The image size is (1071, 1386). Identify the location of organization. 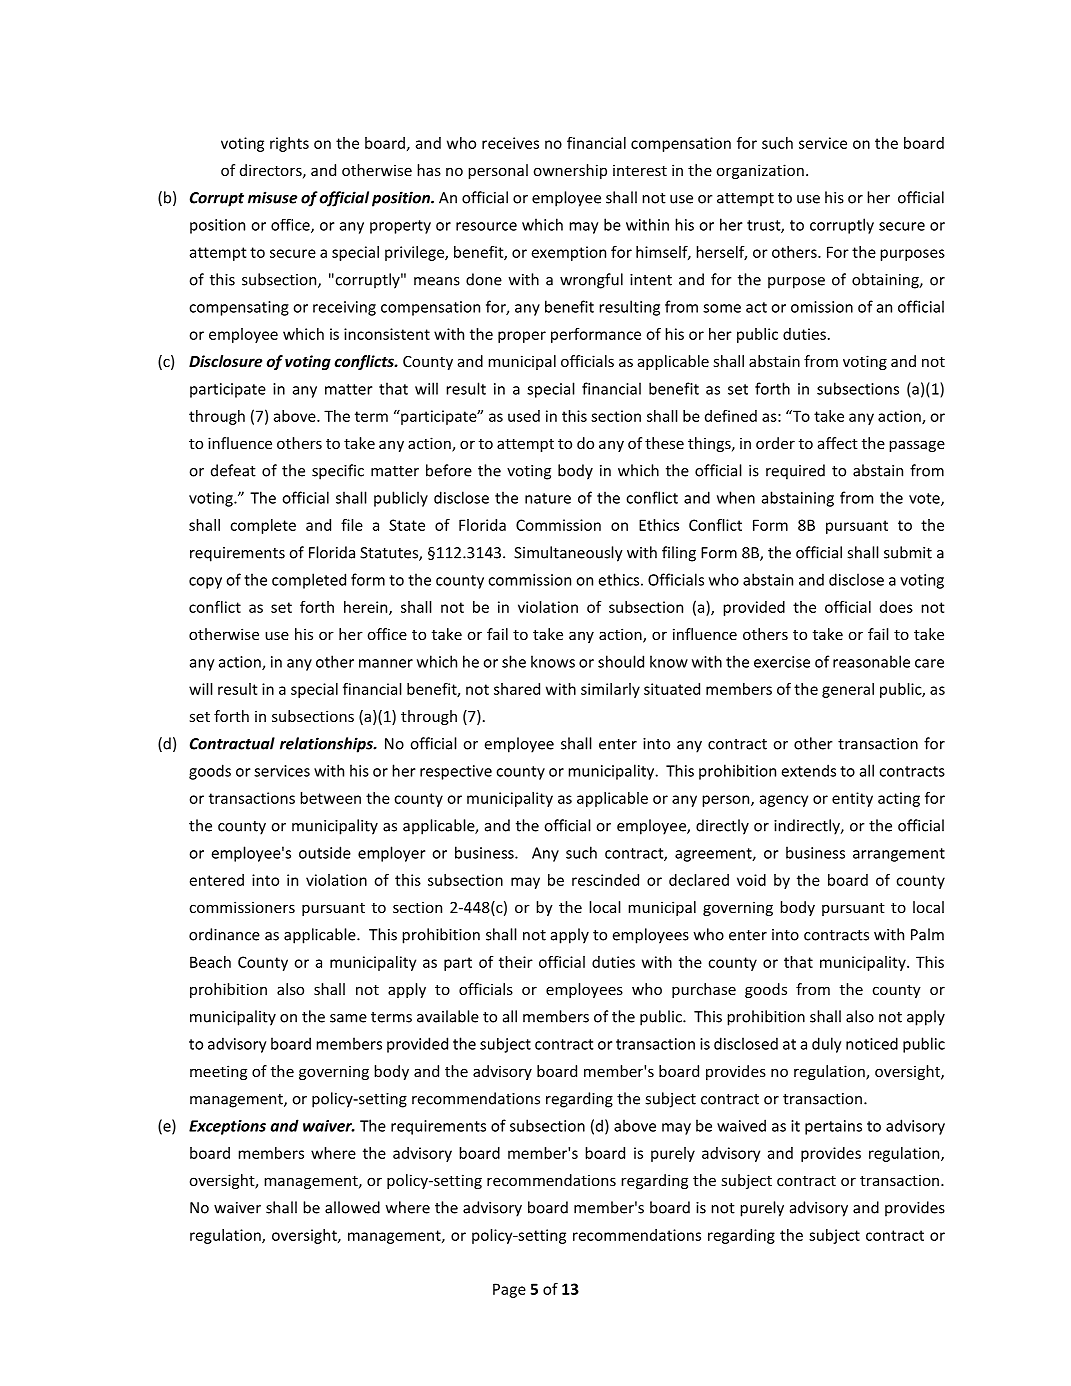
(760, 171).
